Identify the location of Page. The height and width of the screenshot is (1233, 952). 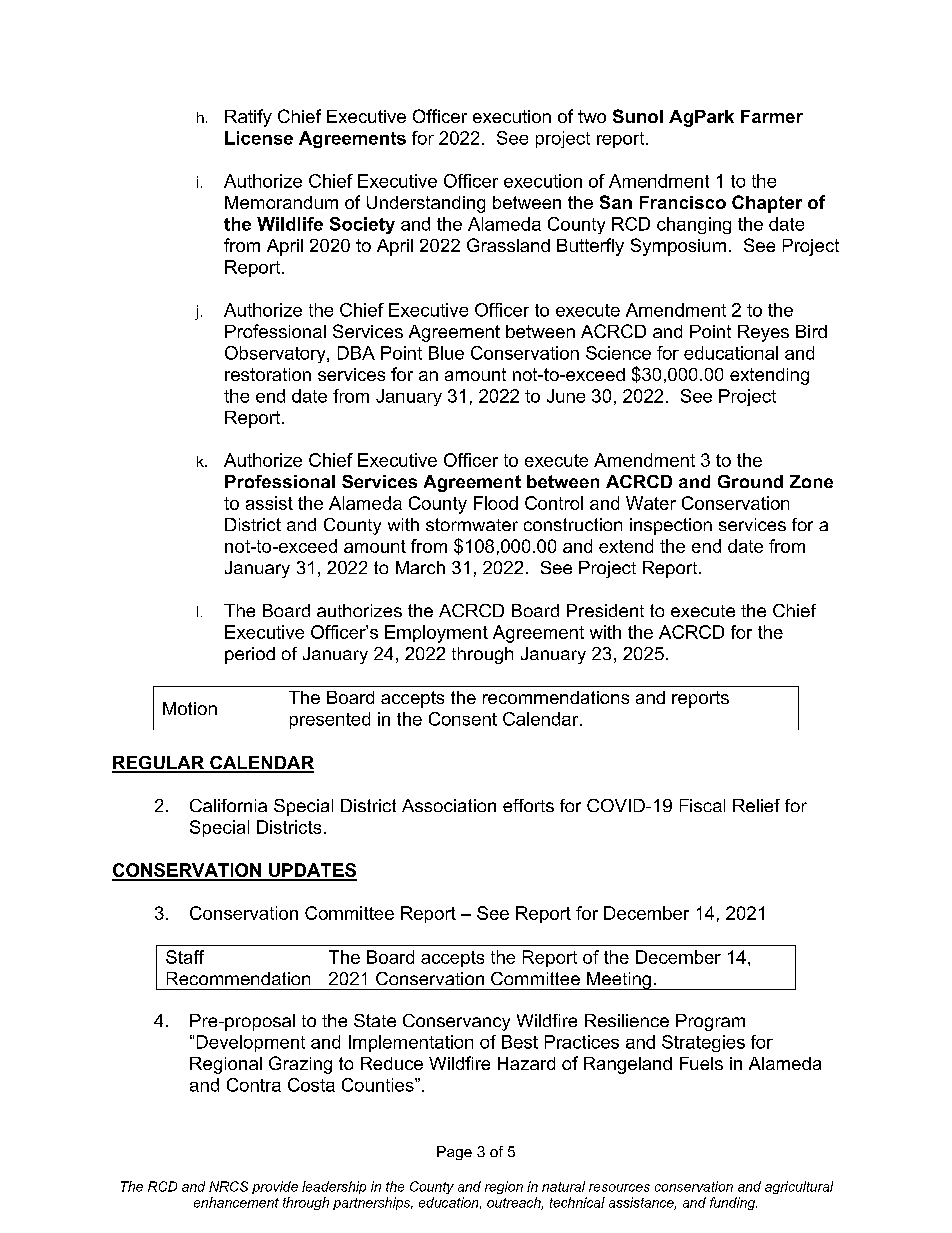
(454, 1153).
